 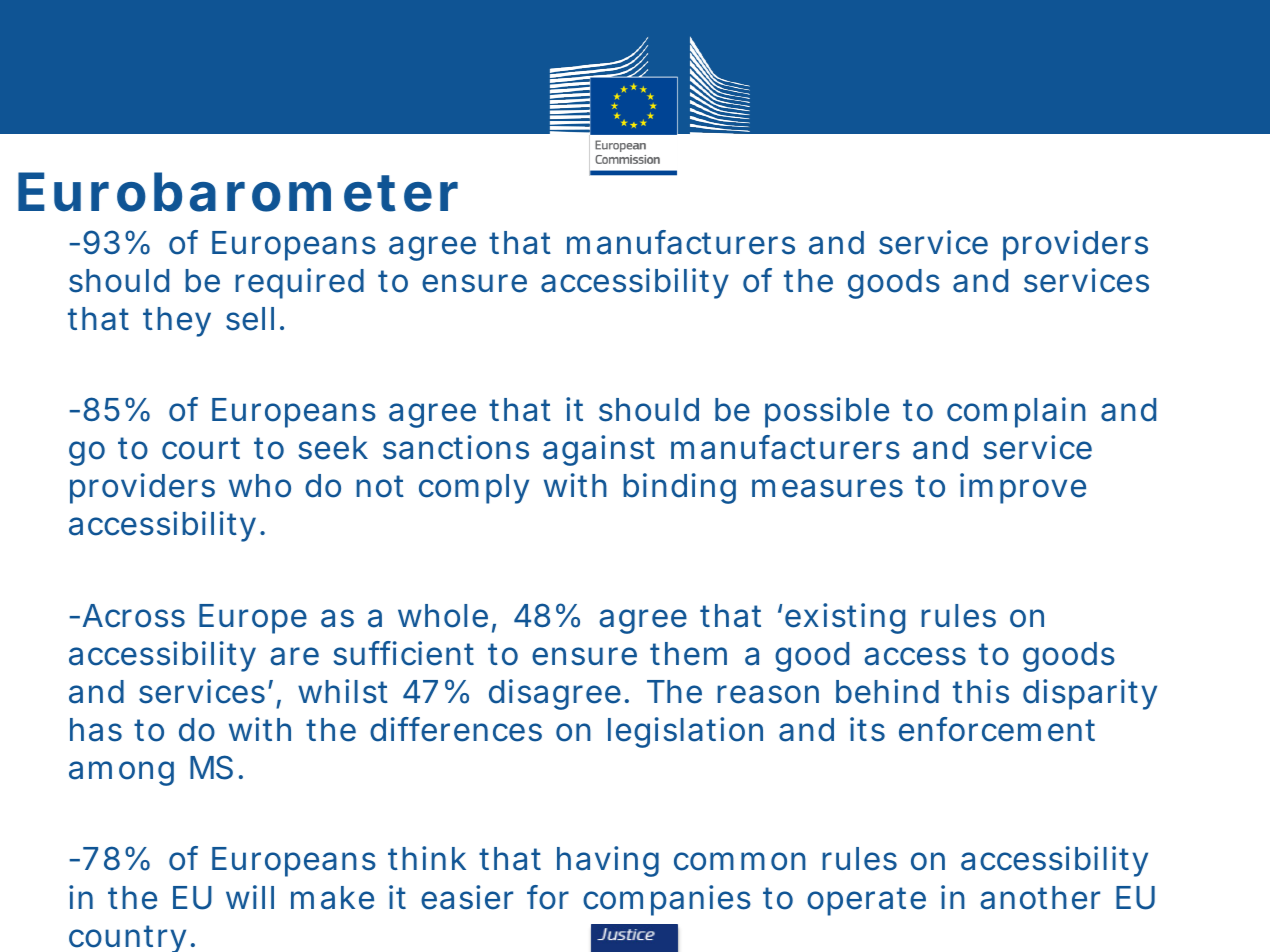 What do you see at coordinates (685, 732) in the page?
I see `legislation` at bounding box center [685, 732].
